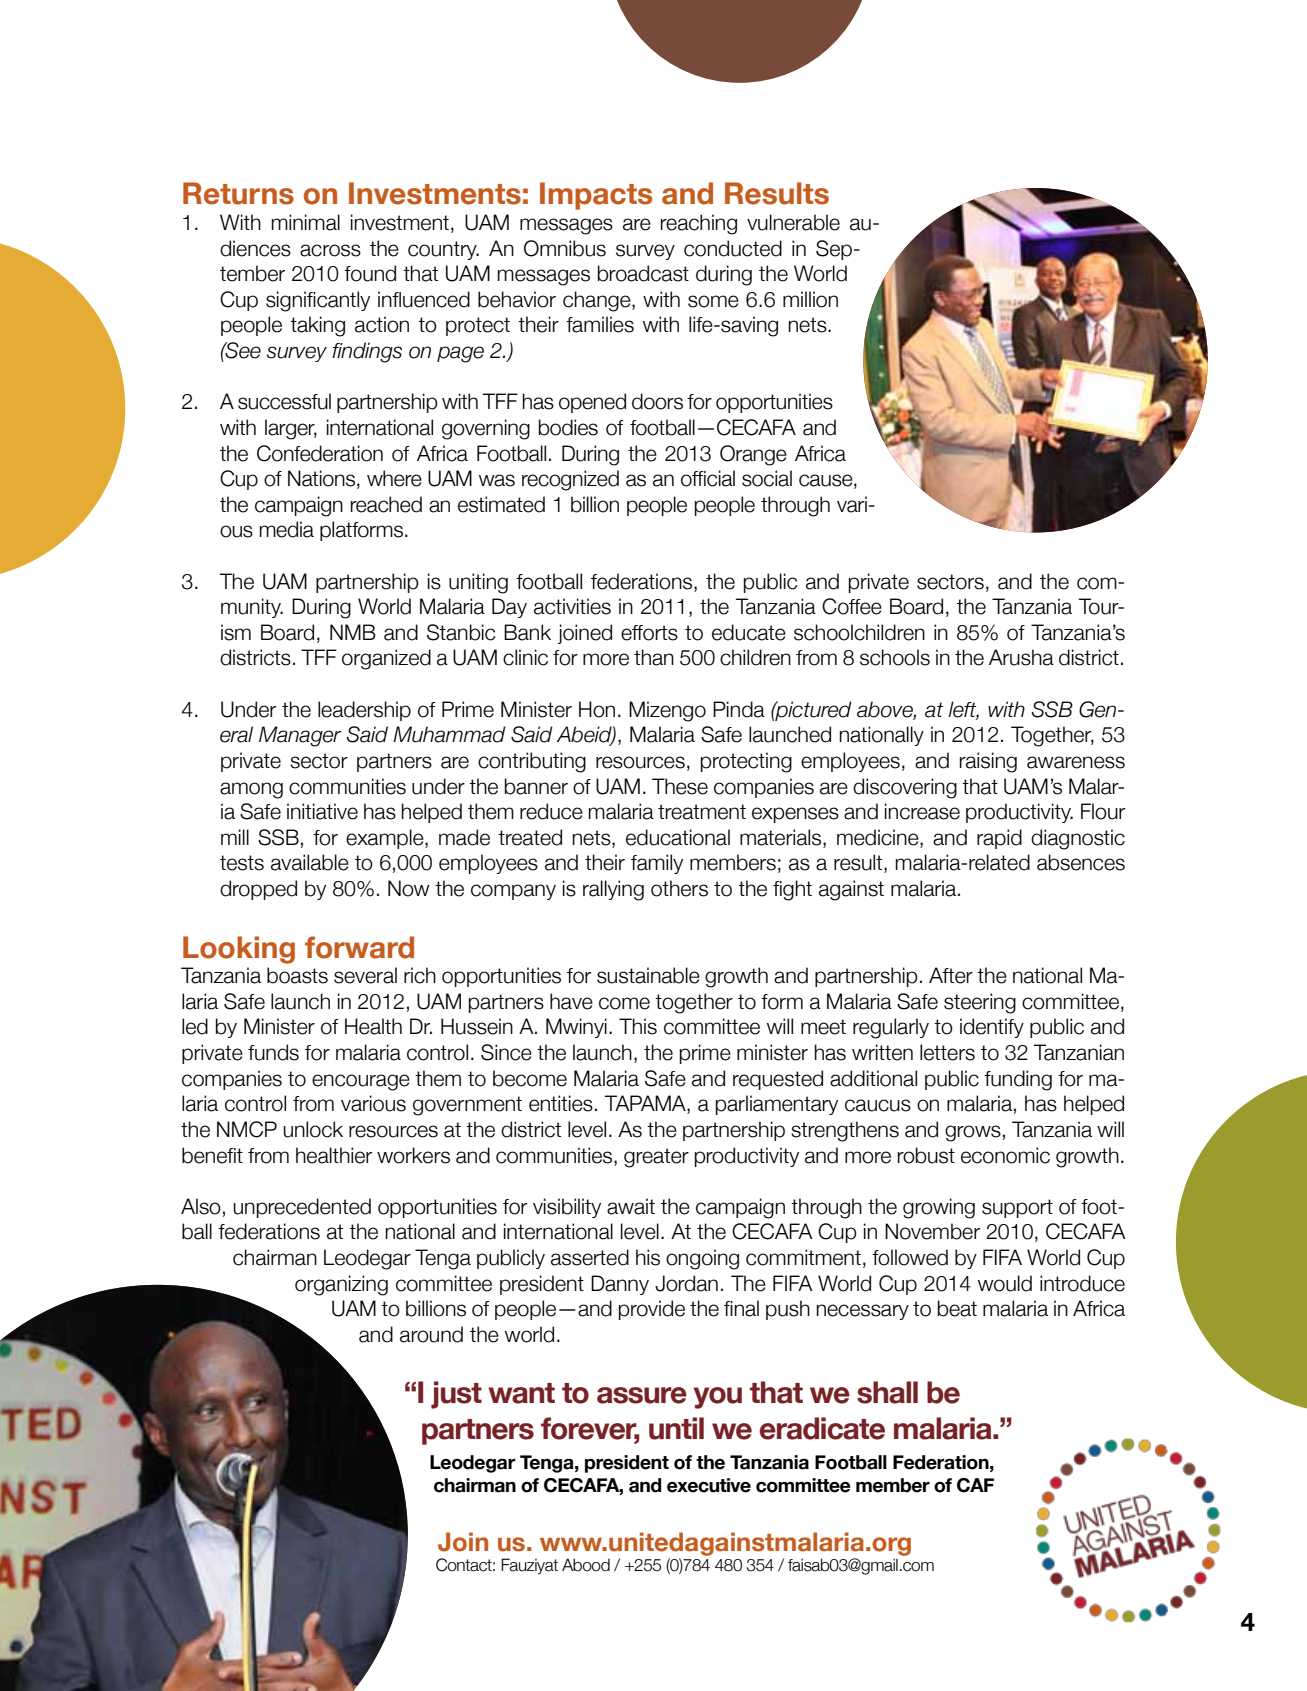 Image resolution: width=1307 pixels, height=1691 pixels. What do you see at coordinates (310, 862) in the screenshot?
I see `available` at bounding box center [310, 862].
